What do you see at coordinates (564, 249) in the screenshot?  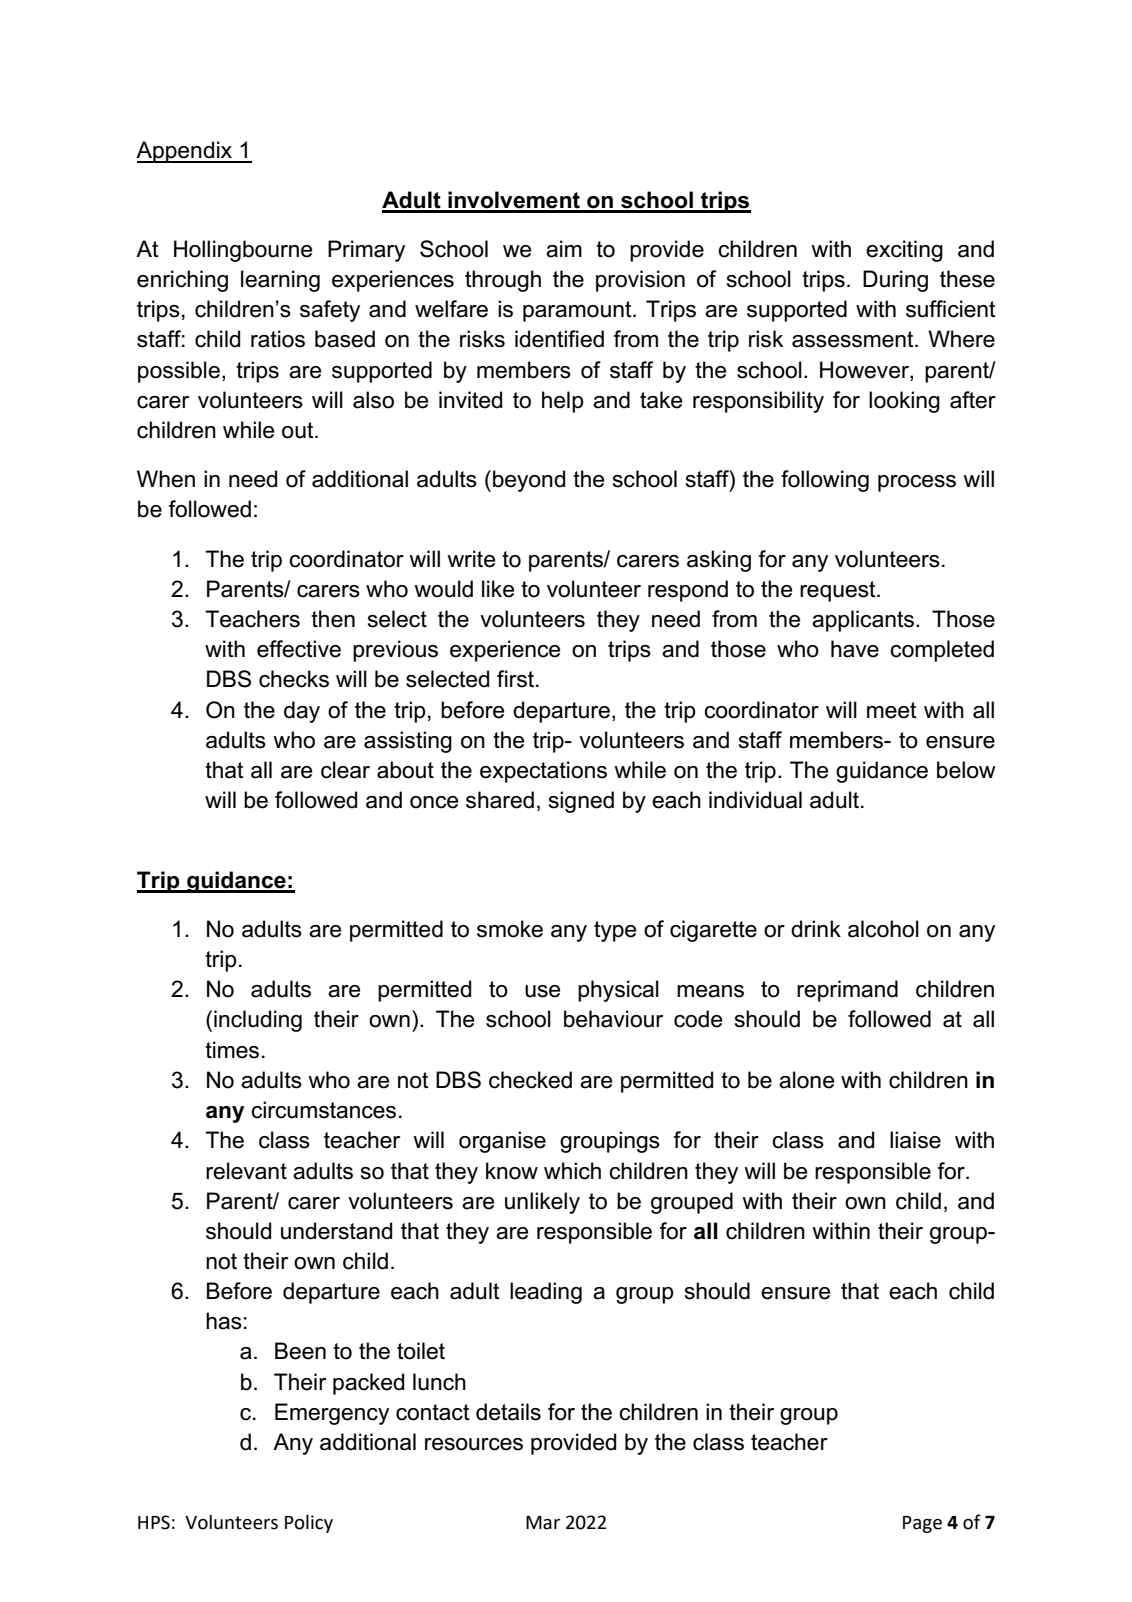 I see `aim` at bounding box center [564, 249].
